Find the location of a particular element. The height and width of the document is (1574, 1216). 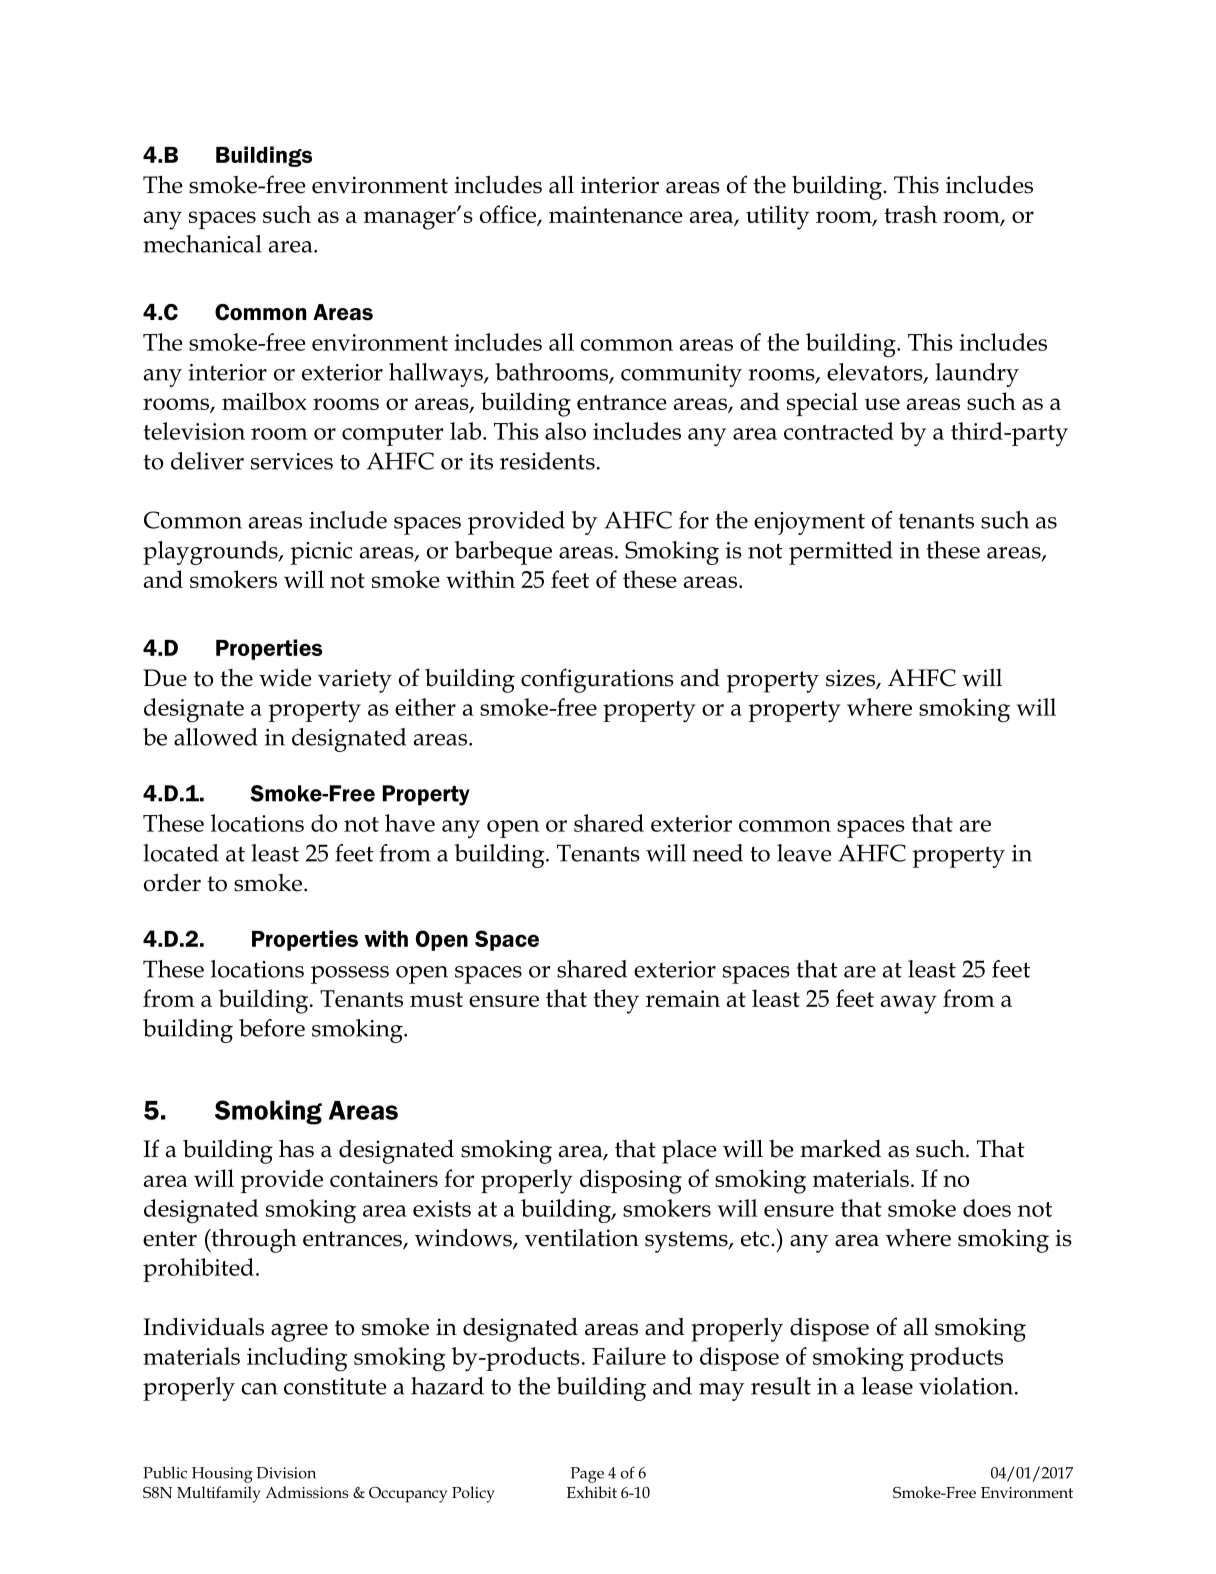

Page is located at coordinates (587, 1475).
